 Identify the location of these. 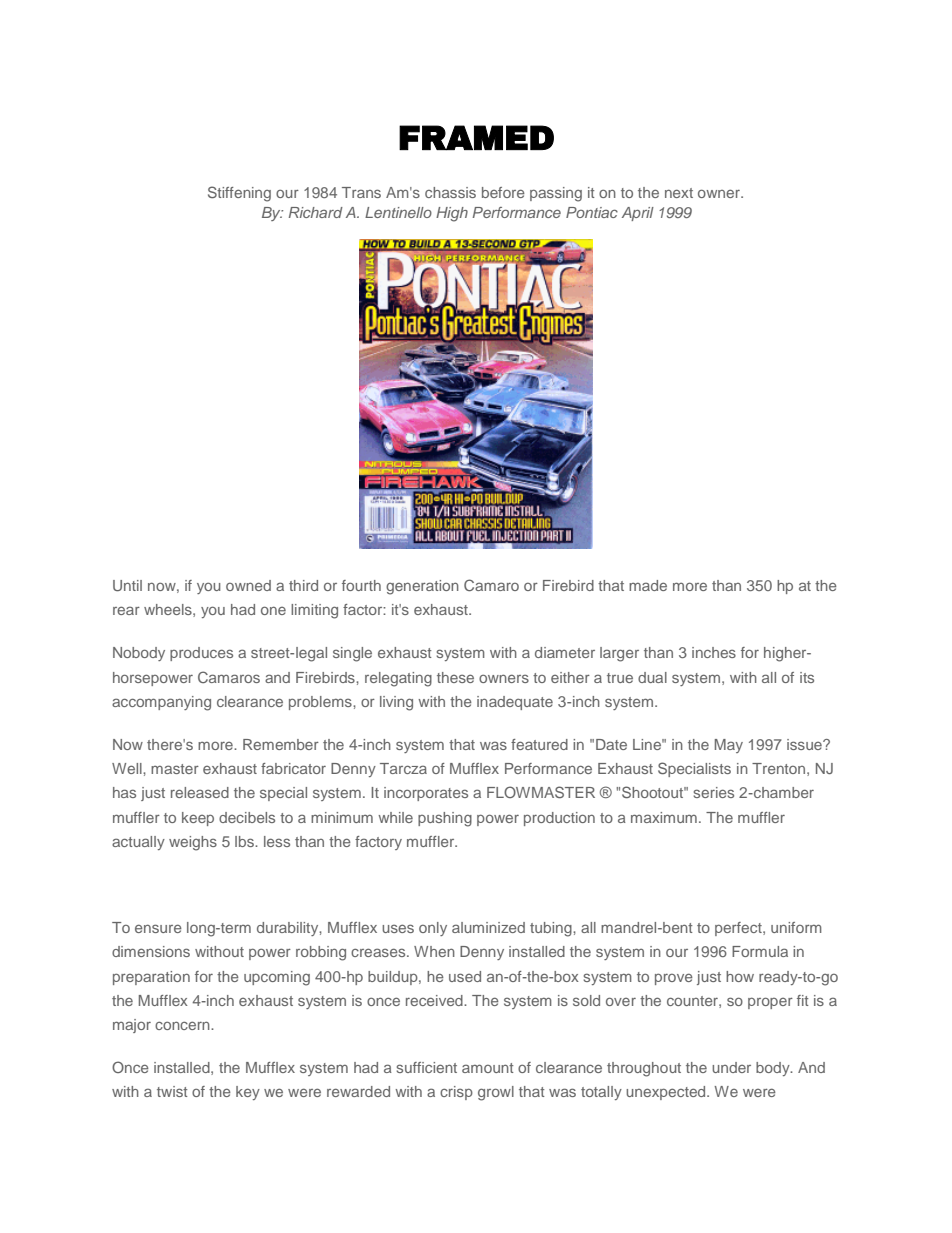
(455, 677).
